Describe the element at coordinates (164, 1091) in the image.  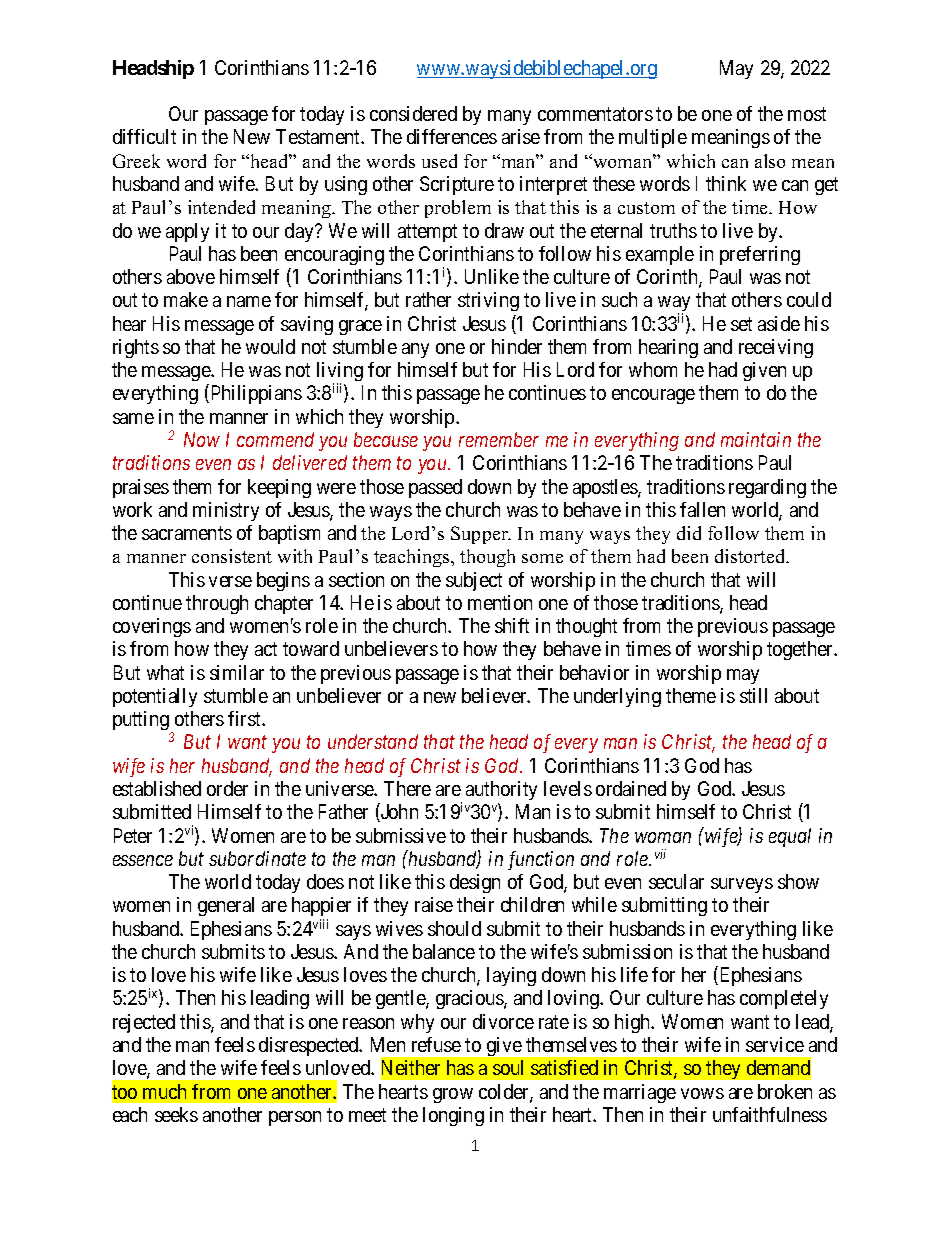
I see `much` at that location.
